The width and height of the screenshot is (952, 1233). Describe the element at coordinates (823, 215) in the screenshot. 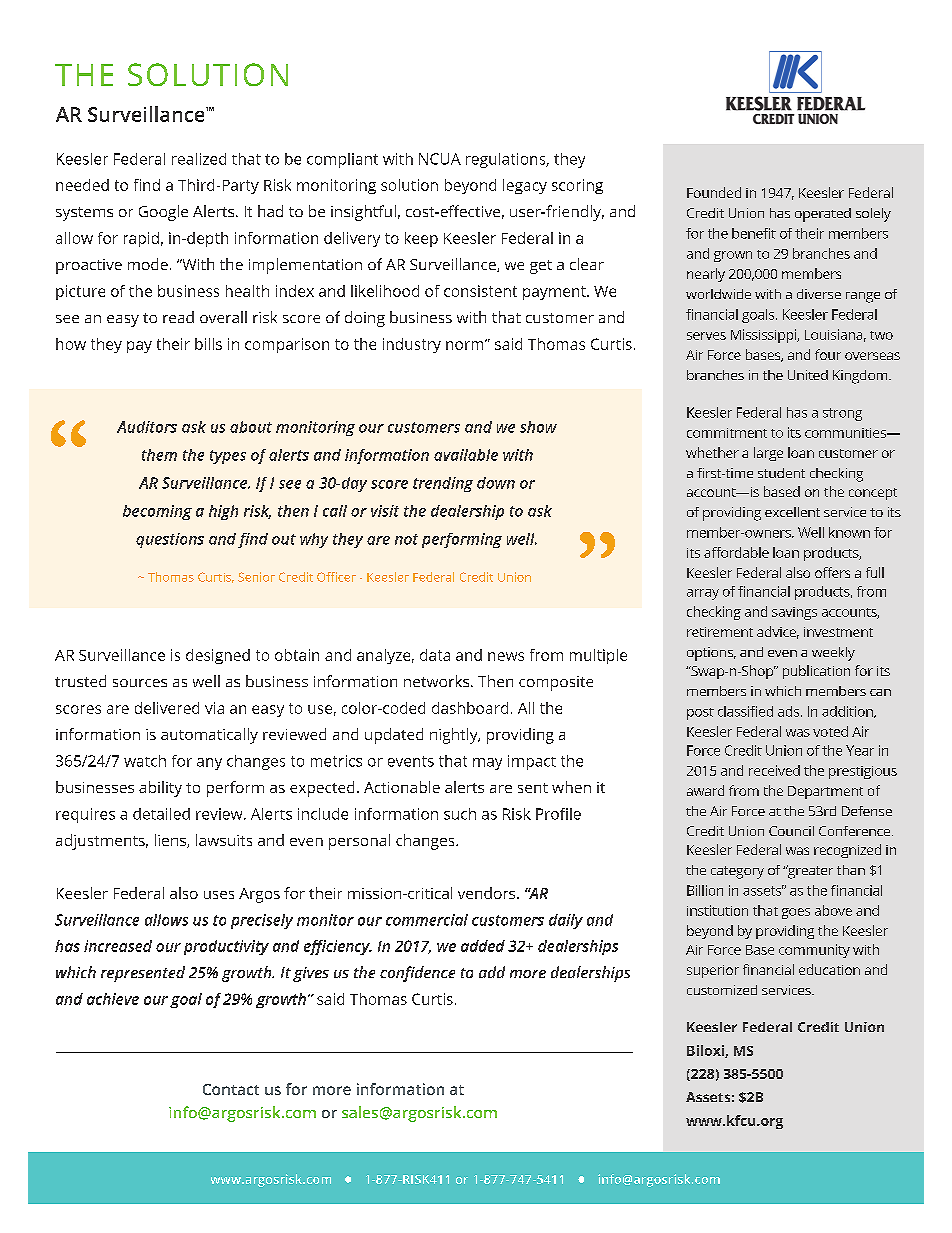

I see `operated` at that location.
